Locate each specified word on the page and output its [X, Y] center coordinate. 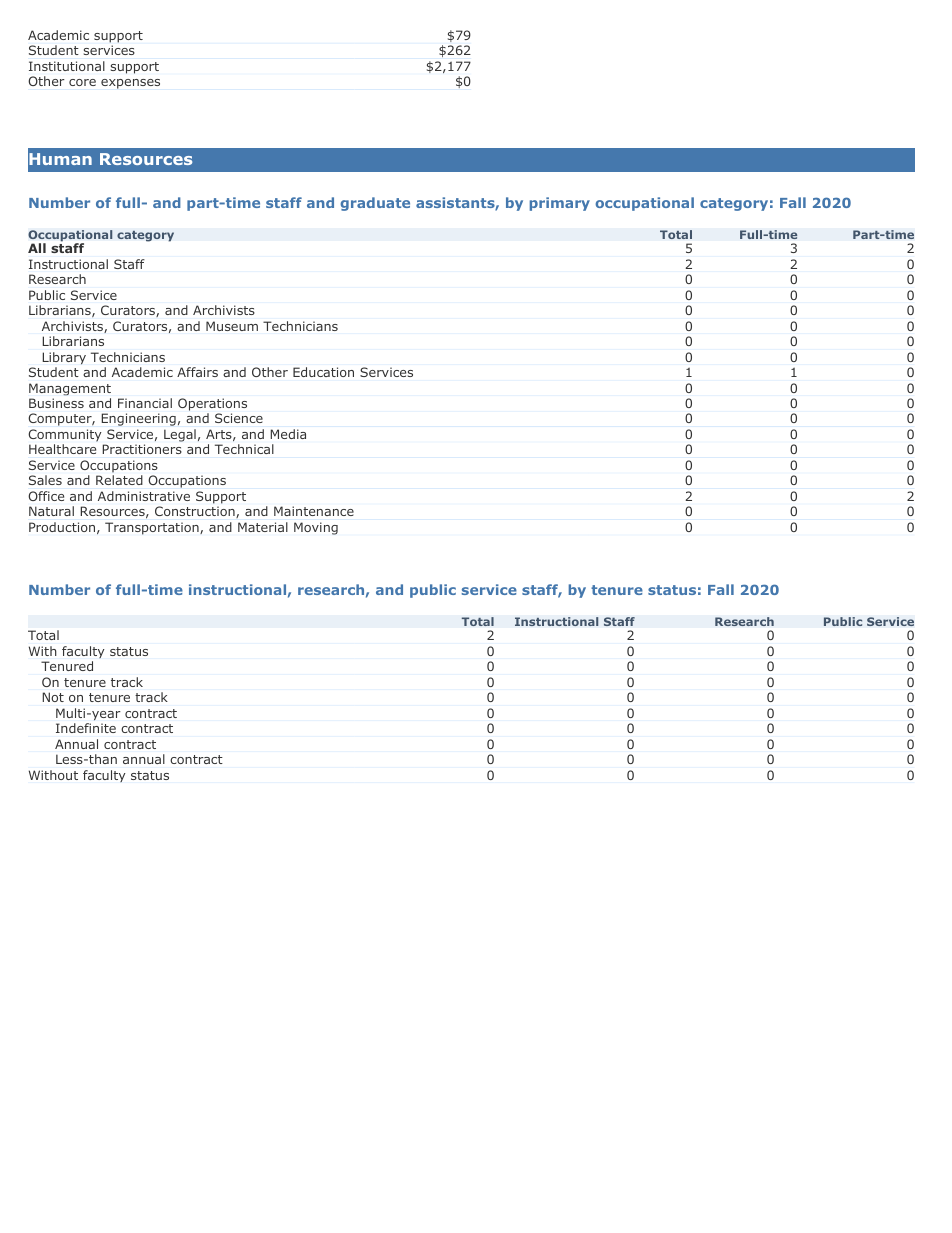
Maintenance [314, 511]
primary [560, 204]
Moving [316, 528]
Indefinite [86, 728]
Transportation [153, 528]
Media [288, 434]
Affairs [197, 372]
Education [323, 372]
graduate [375, 204]
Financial [145, 403]
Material [263, 527]
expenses [130, 84]
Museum [232, 326]
